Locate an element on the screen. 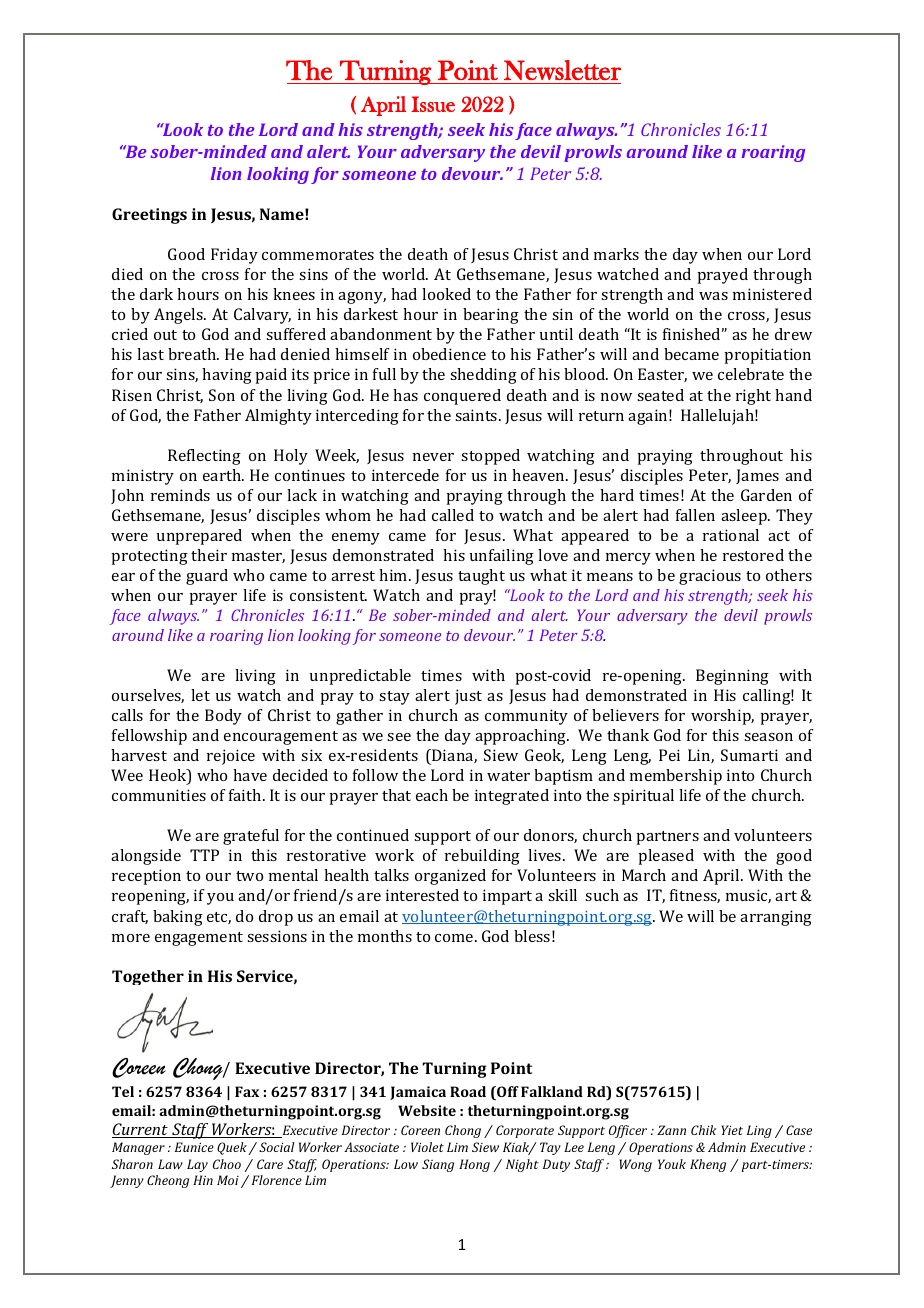  Newsletter is located at coordinates (562, 70).
